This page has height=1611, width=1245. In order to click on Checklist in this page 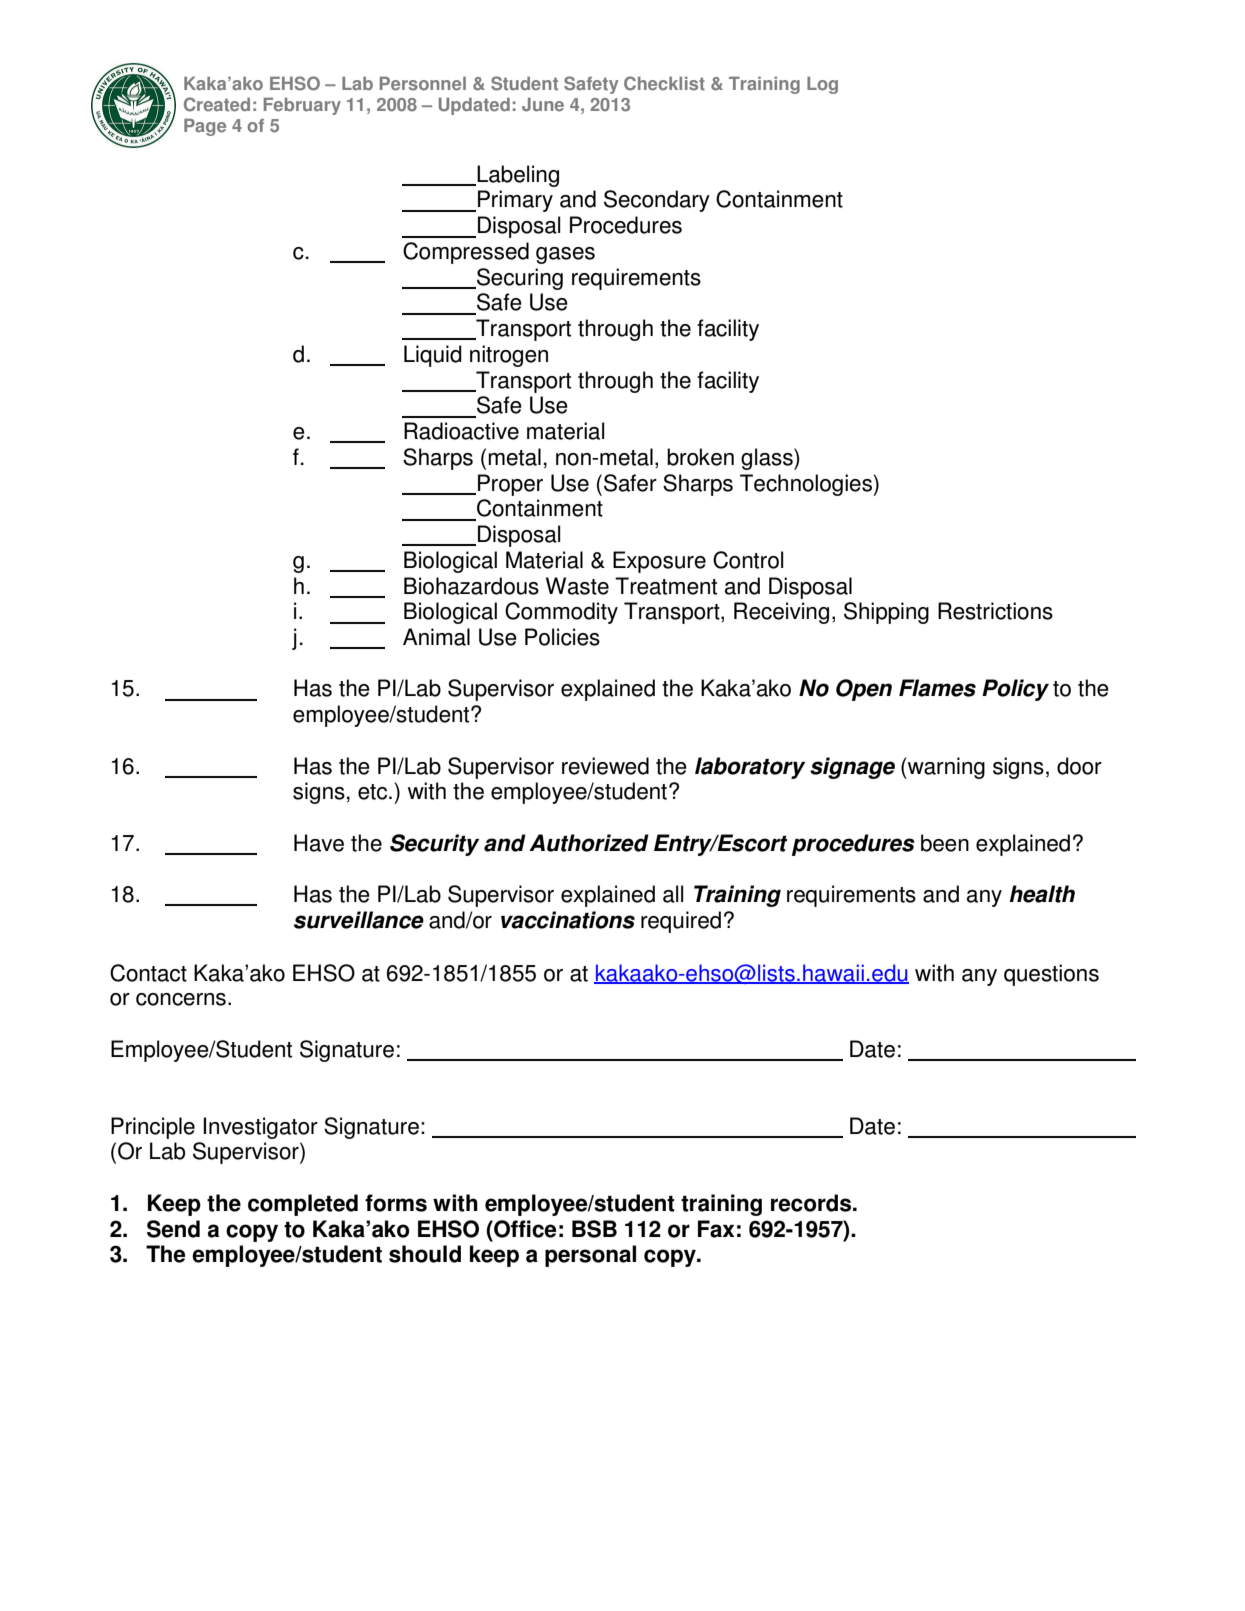, I will do `click(664, 83)`.
